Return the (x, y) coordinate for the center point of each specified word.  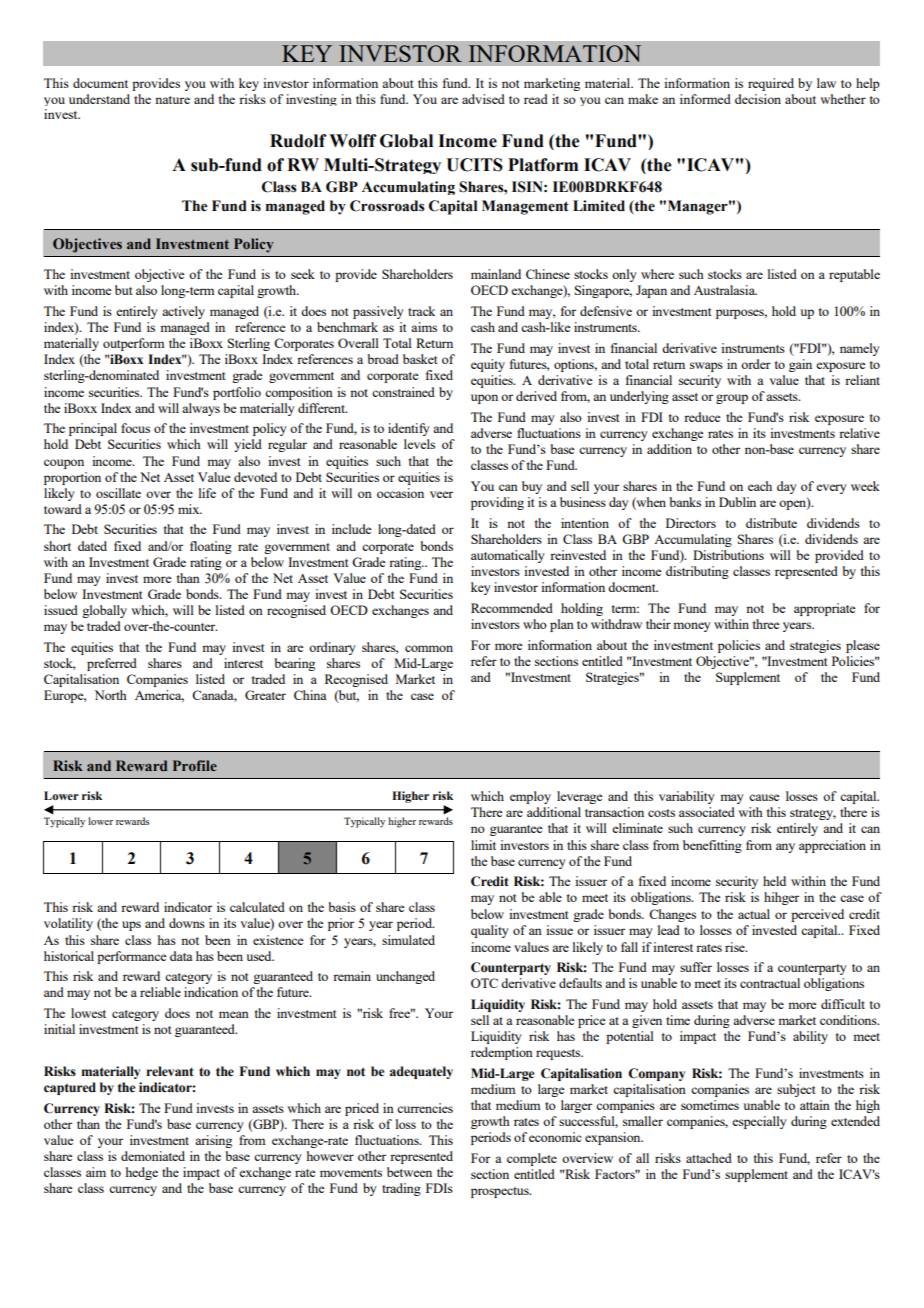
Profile (195, 765)
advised (483, 99)
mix (190, 509)
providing (497, 503)
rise (736, 947)
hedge (142, 1173)
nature (172, 100)
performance (131, 957)
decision (758, 99)
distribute (771, 523)
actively (183, 312)
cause (764, 797)
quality (490, 931)
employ (530, 797)
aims (424, 327)
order (756, 364)
